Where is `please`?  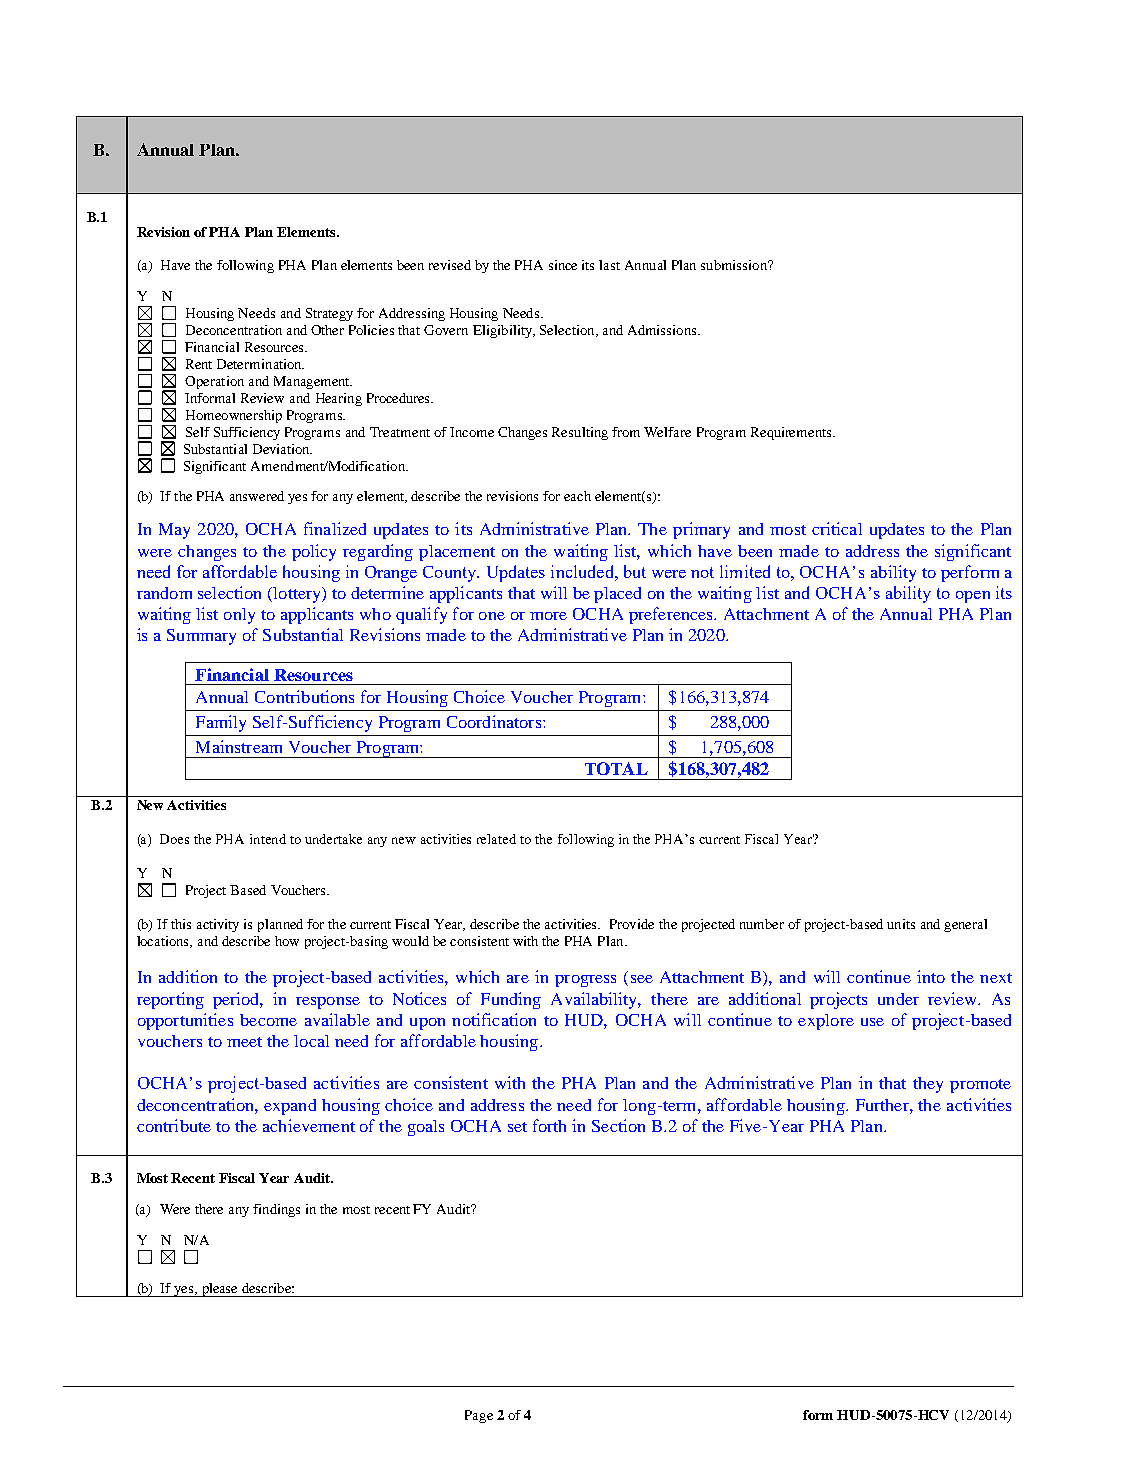 please is located at coordinates (220, 1290).
